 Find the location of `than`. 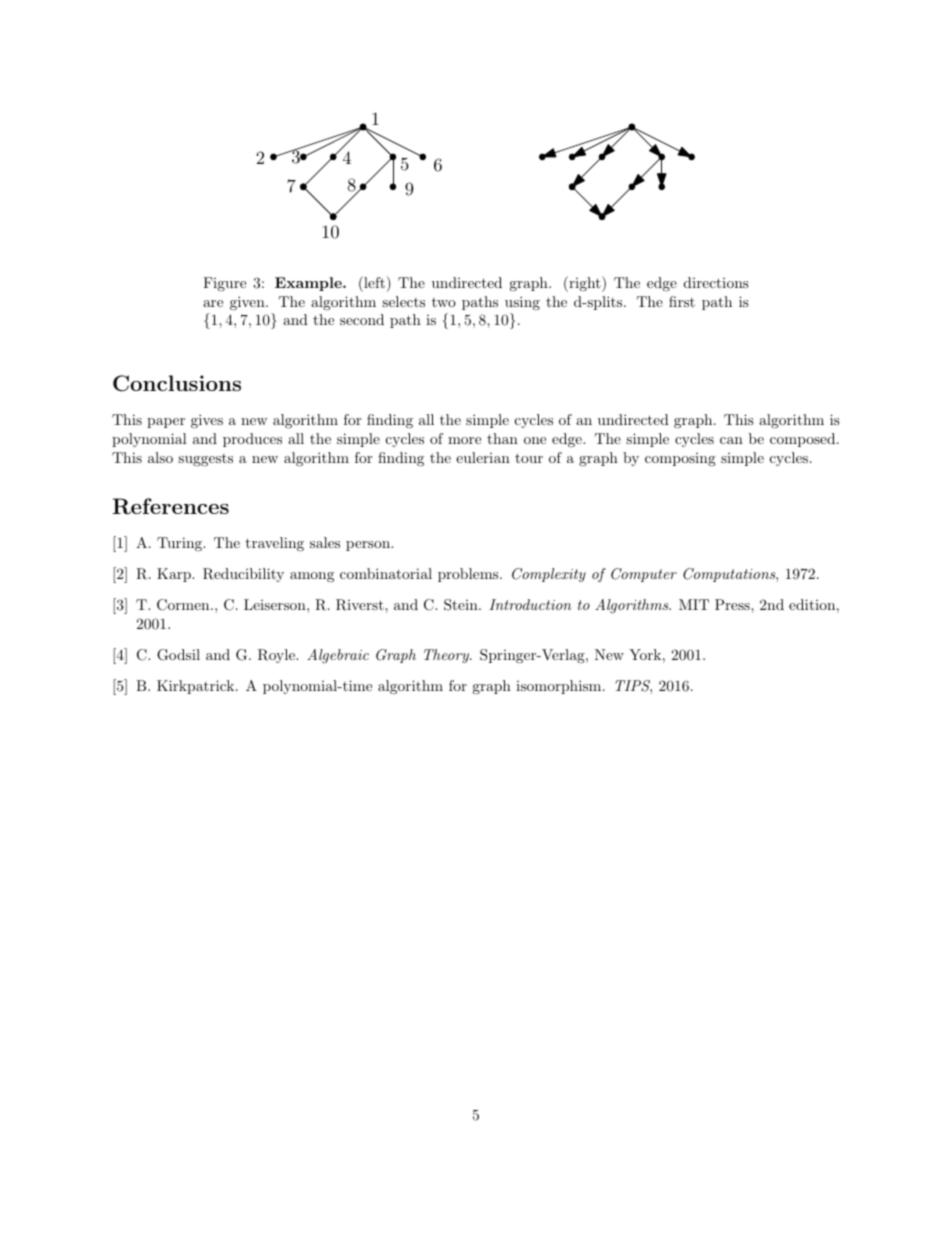

than is located at coordinates (502, 438).
